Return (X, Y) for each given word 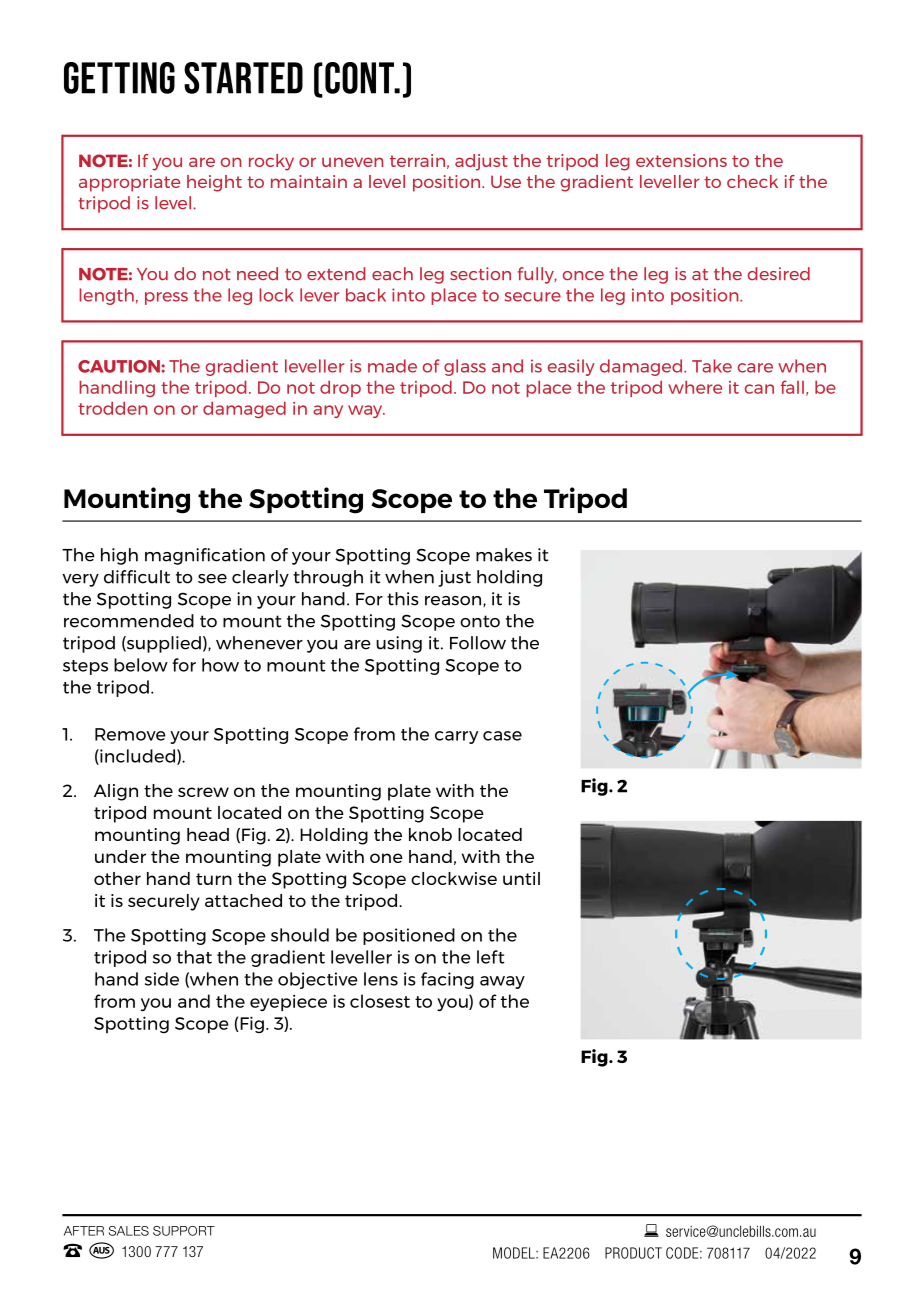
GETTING (119, 78)
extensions (681, 160)
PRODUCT (633, 1253)
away (502, 982)
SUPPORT (184, 1231)
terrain (417, 160)
